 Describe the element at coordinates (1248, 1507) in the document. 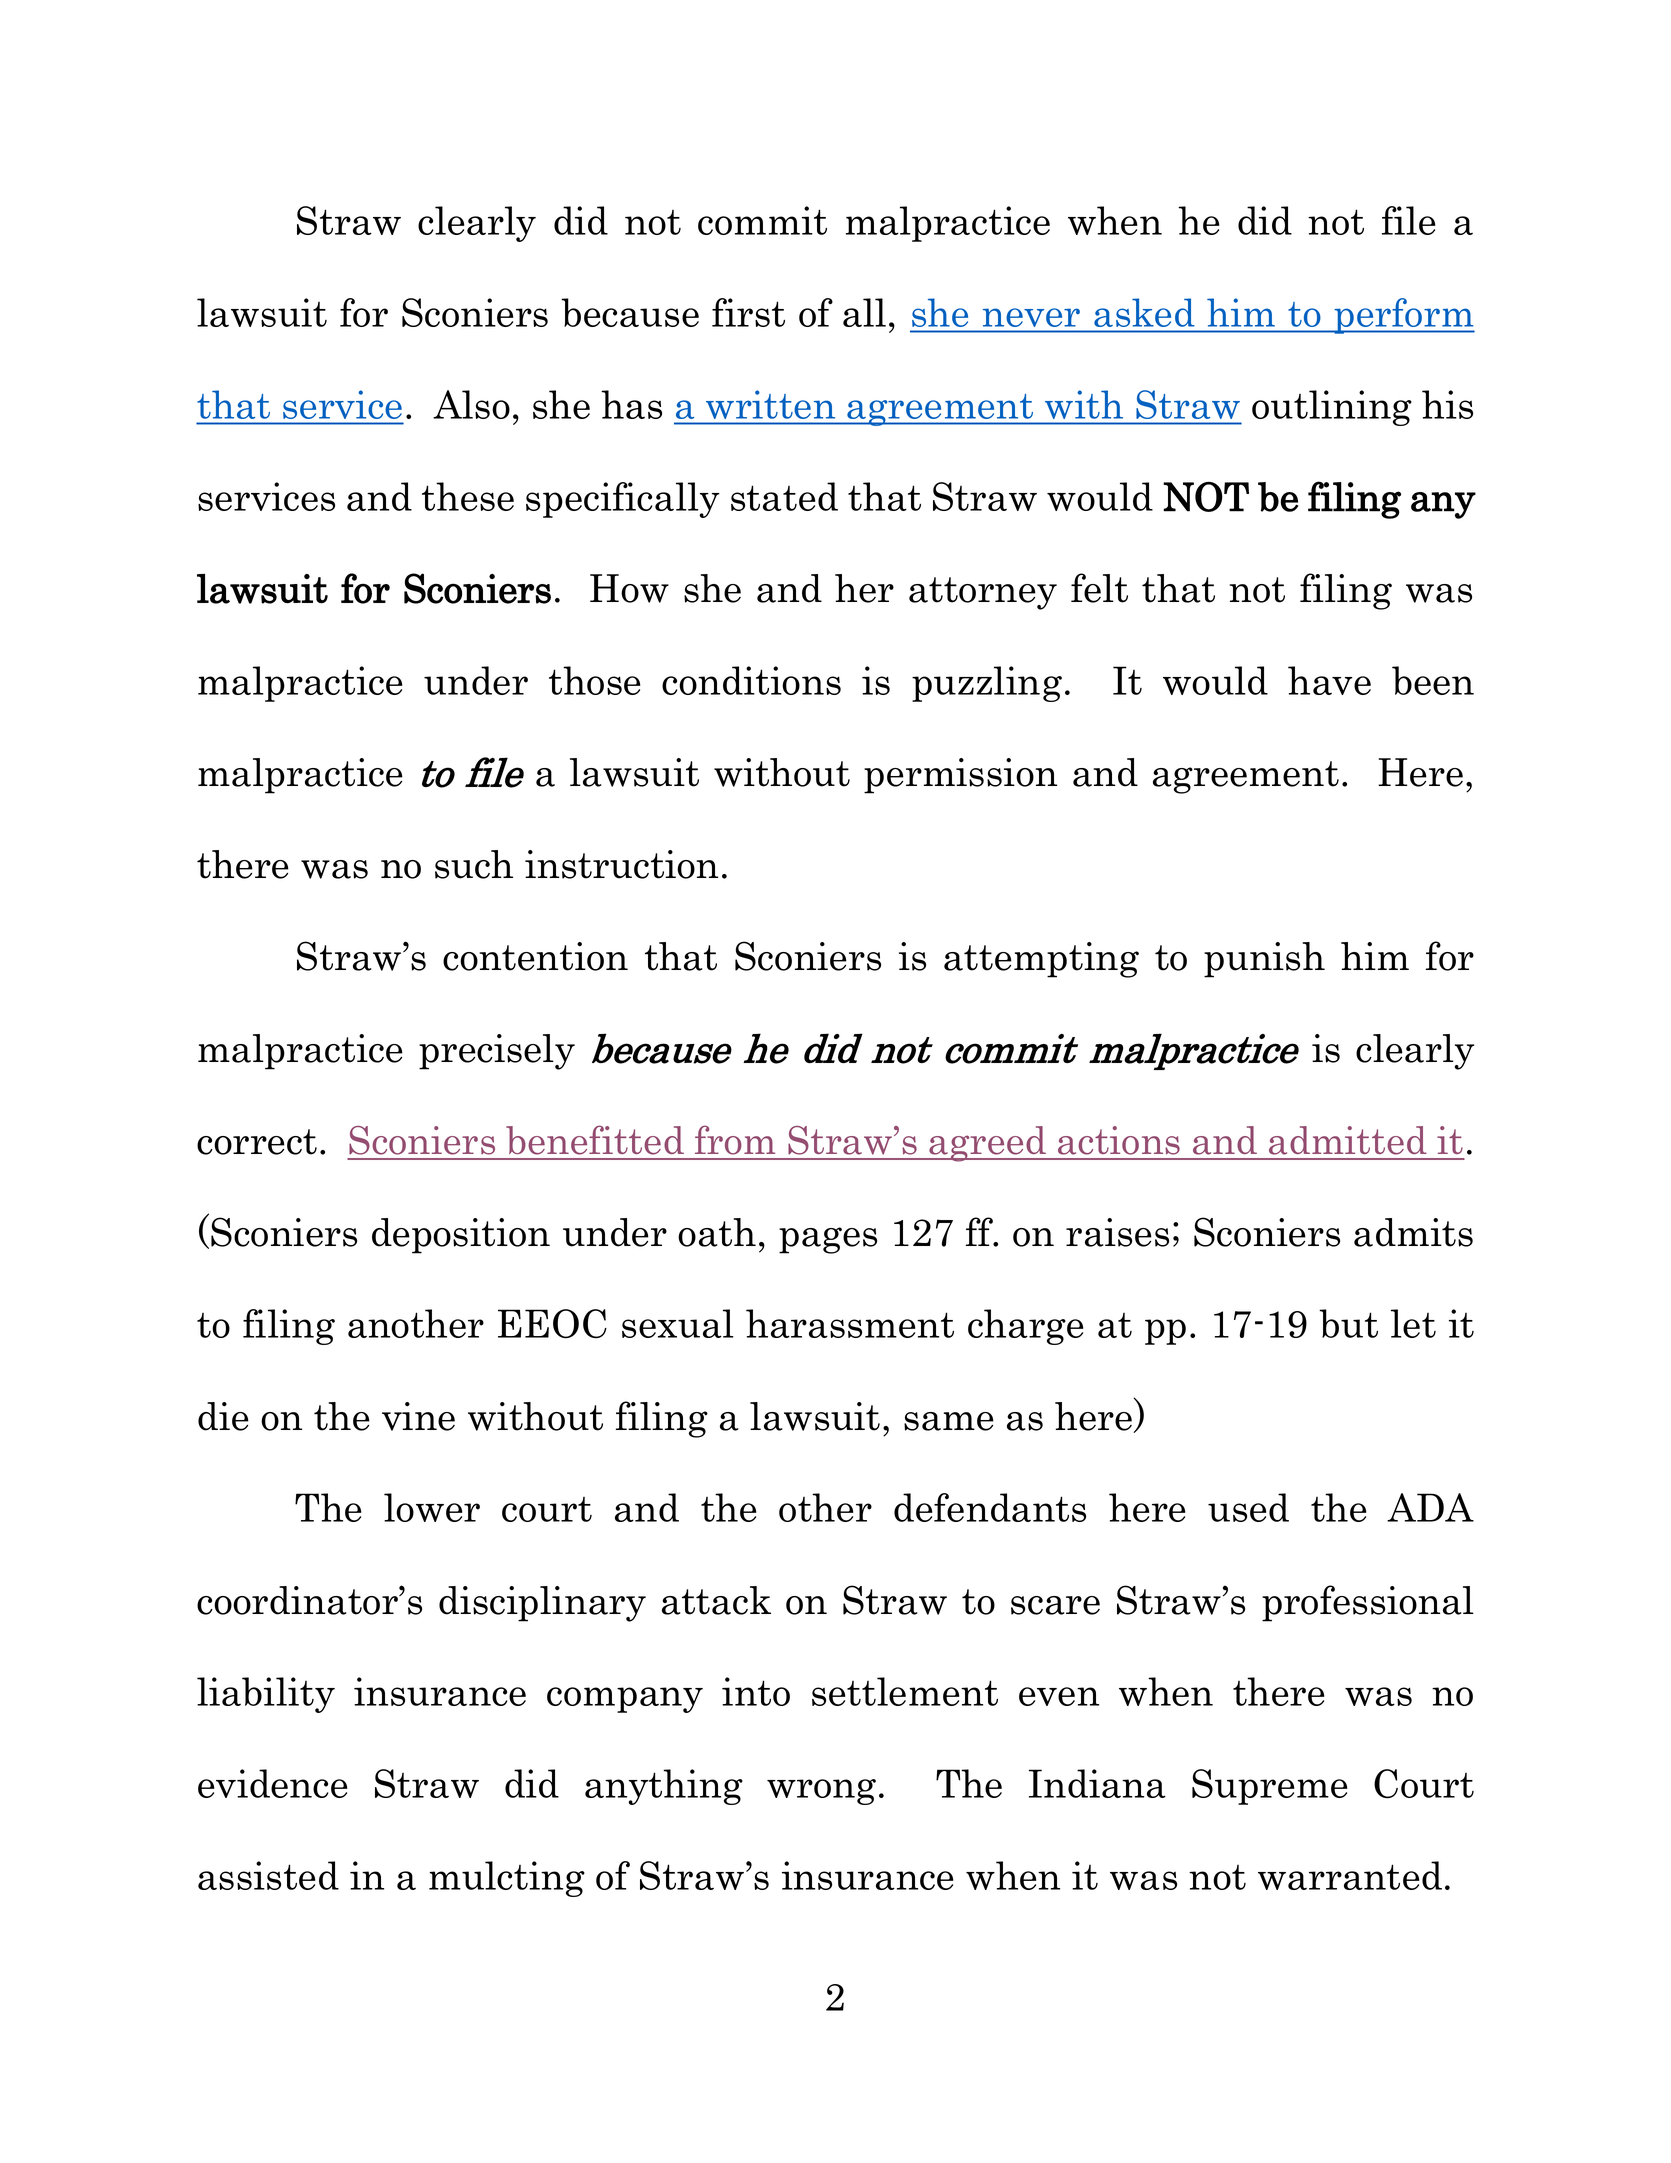

I see `used` at that location.
